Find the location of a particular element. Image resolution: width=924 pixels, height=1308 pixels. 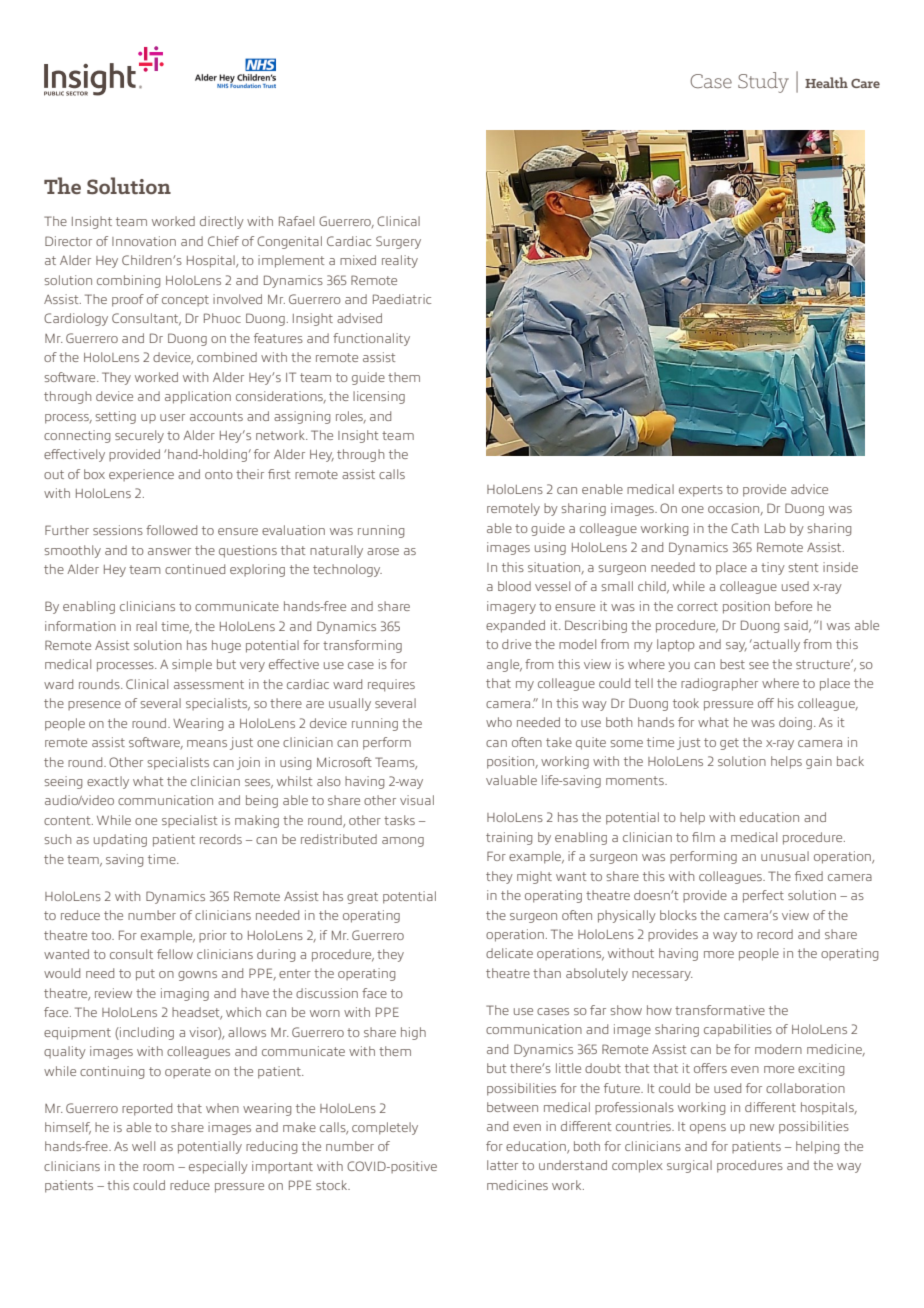

Study is located at coordinates (763, 82).
